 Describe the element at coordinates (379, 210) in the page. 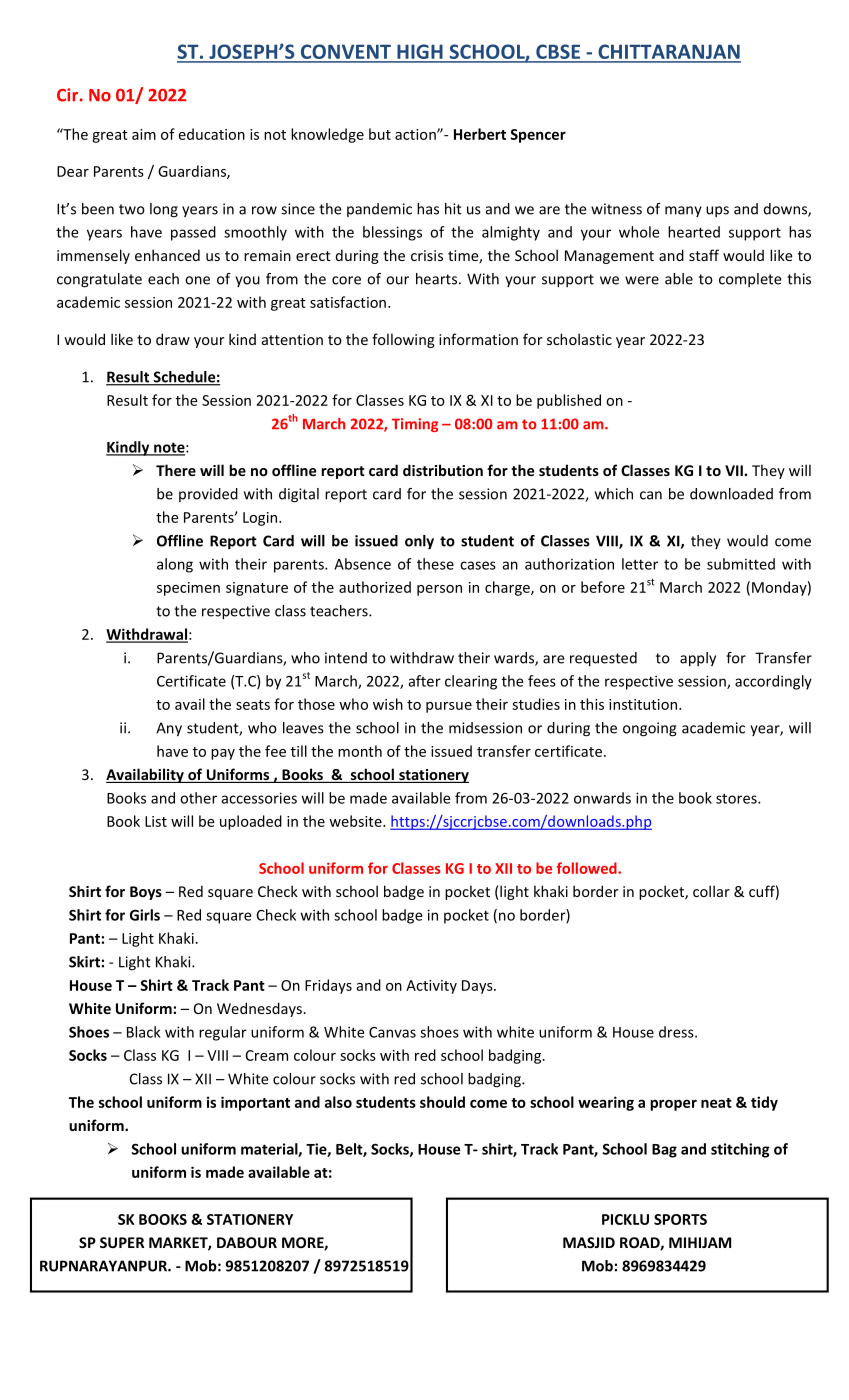

I see `pandemic` at that location.
